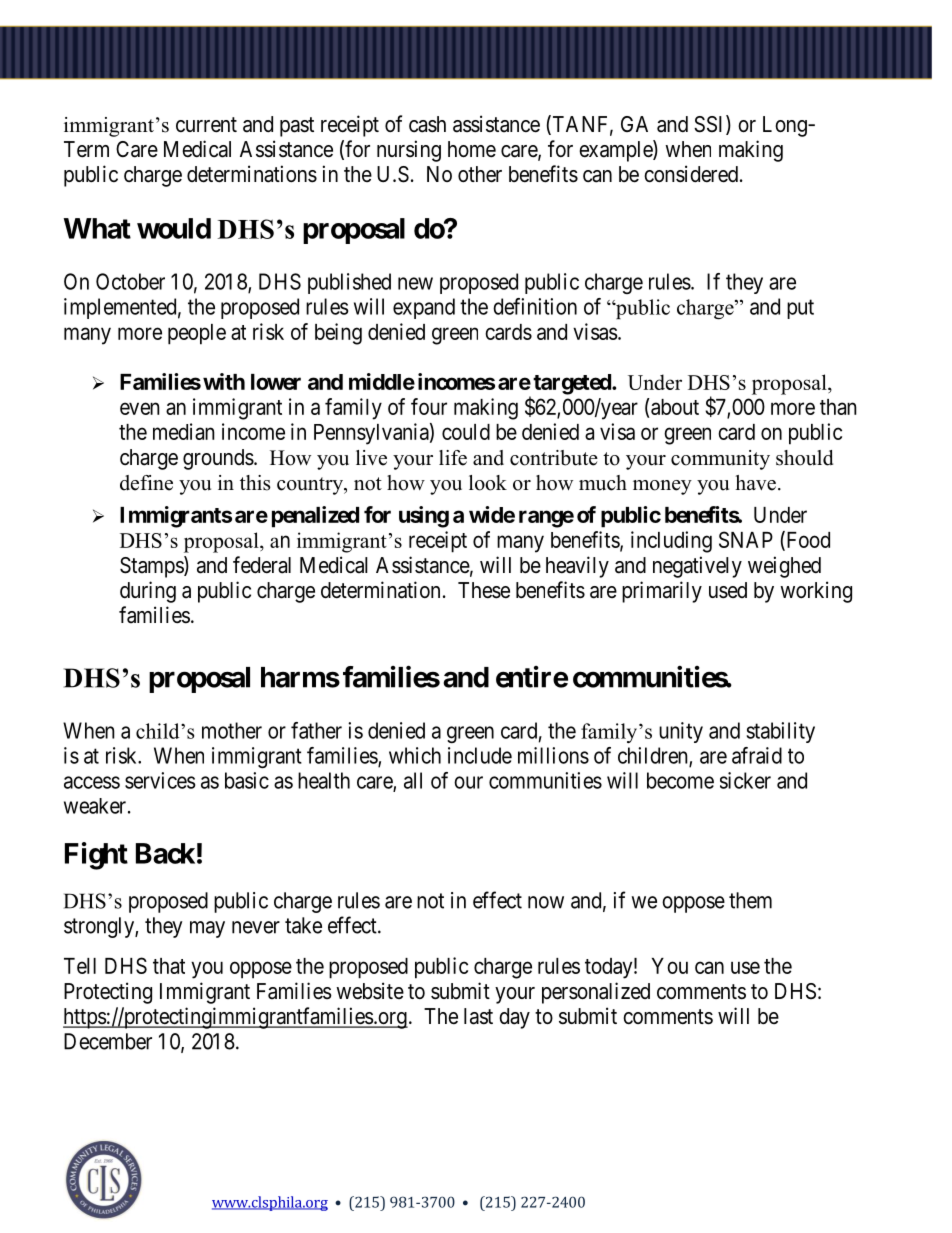 Image resolution: width=952 pixels, height=1233 pixels. What do you see at coordinates (472, 149) in the page?
I see `home` at bounding box center [472, 149].
